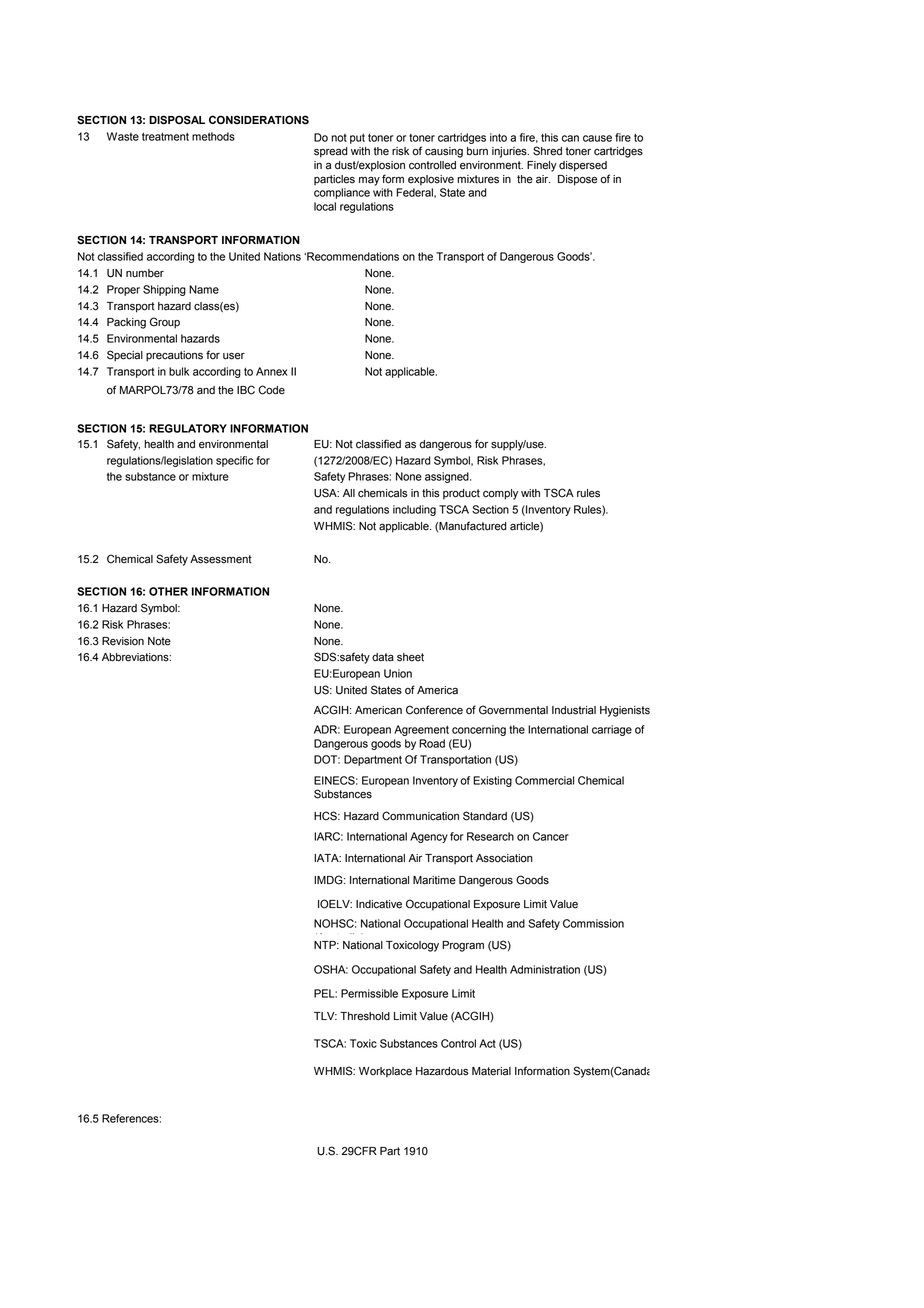 Image resolution: width=924 pixels, height=1308 pixels. I want to click on treatment, so click(165, 136).
